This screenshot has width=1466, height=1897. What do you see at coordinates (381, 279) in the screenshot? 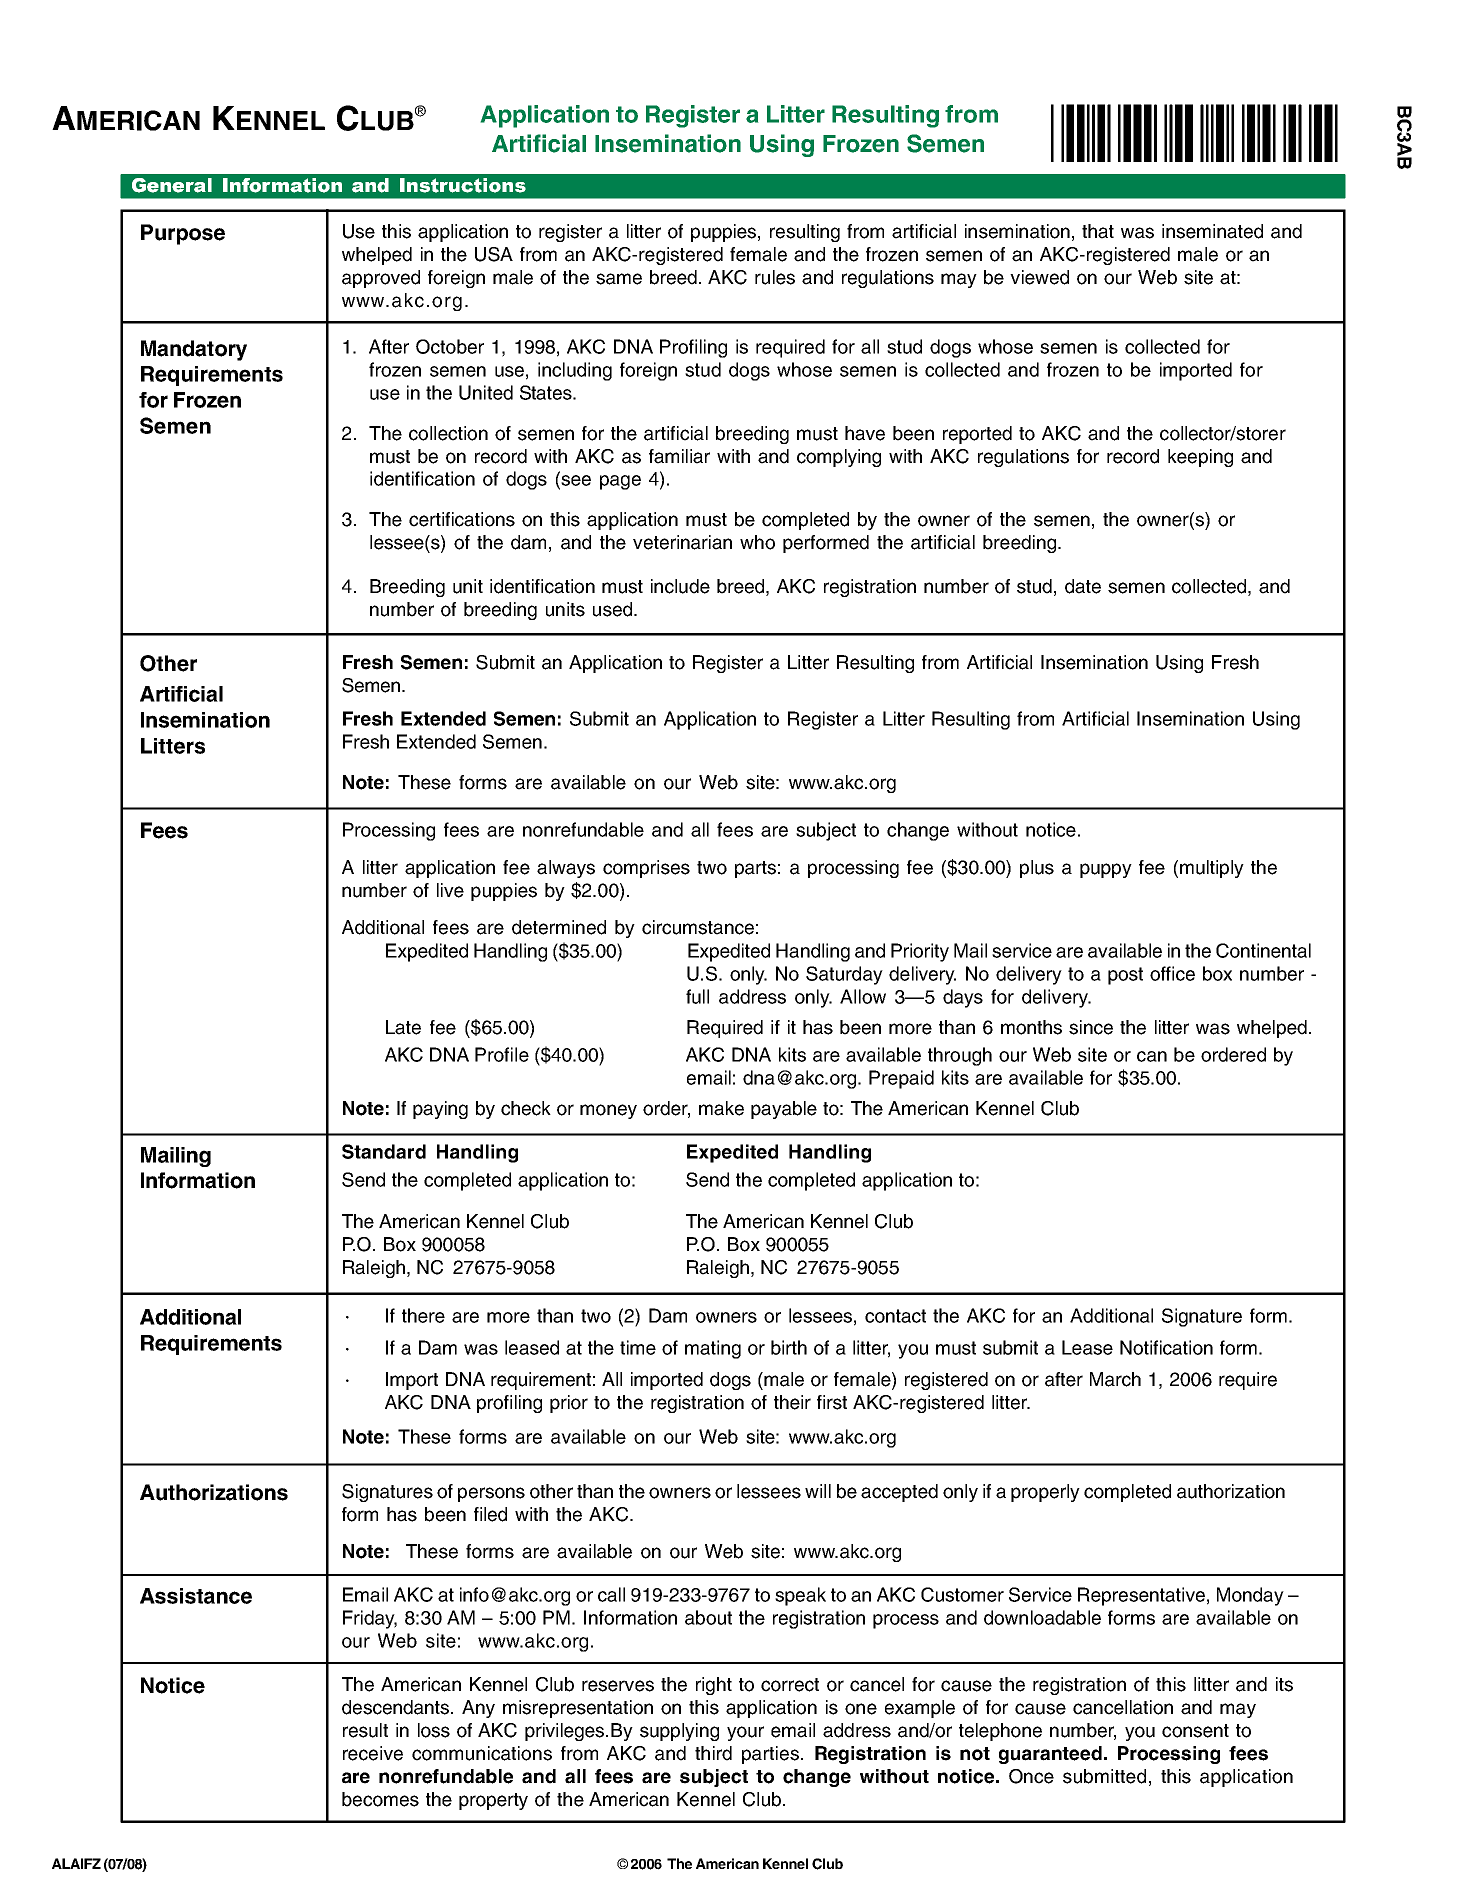
I see `approved` at bounding box center [381, 279].
